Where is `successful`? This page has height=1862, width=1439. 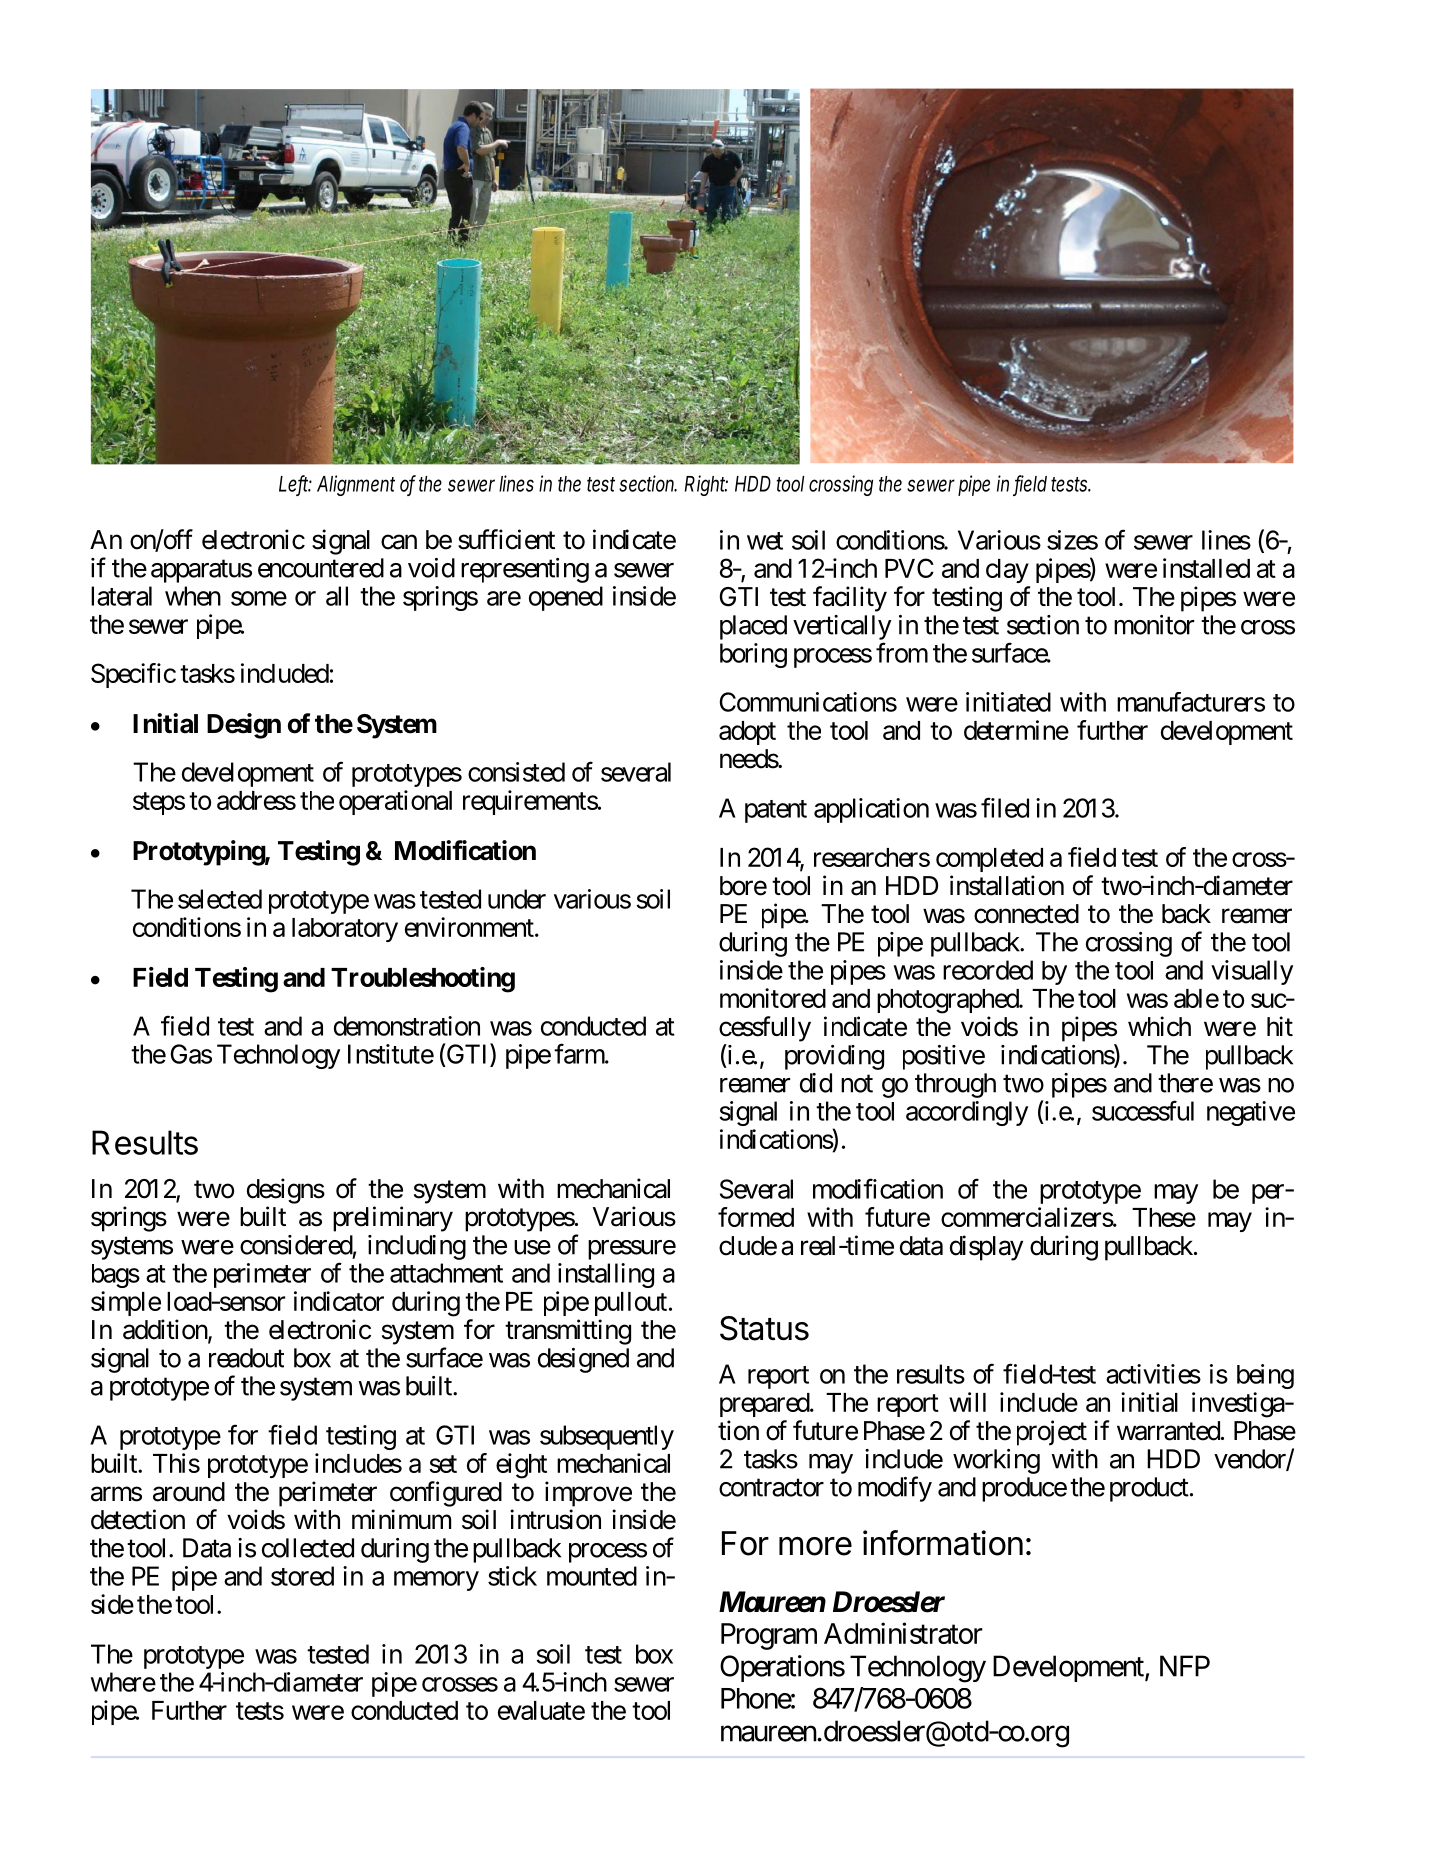 successful is located at coordinates (1143, 1110).
